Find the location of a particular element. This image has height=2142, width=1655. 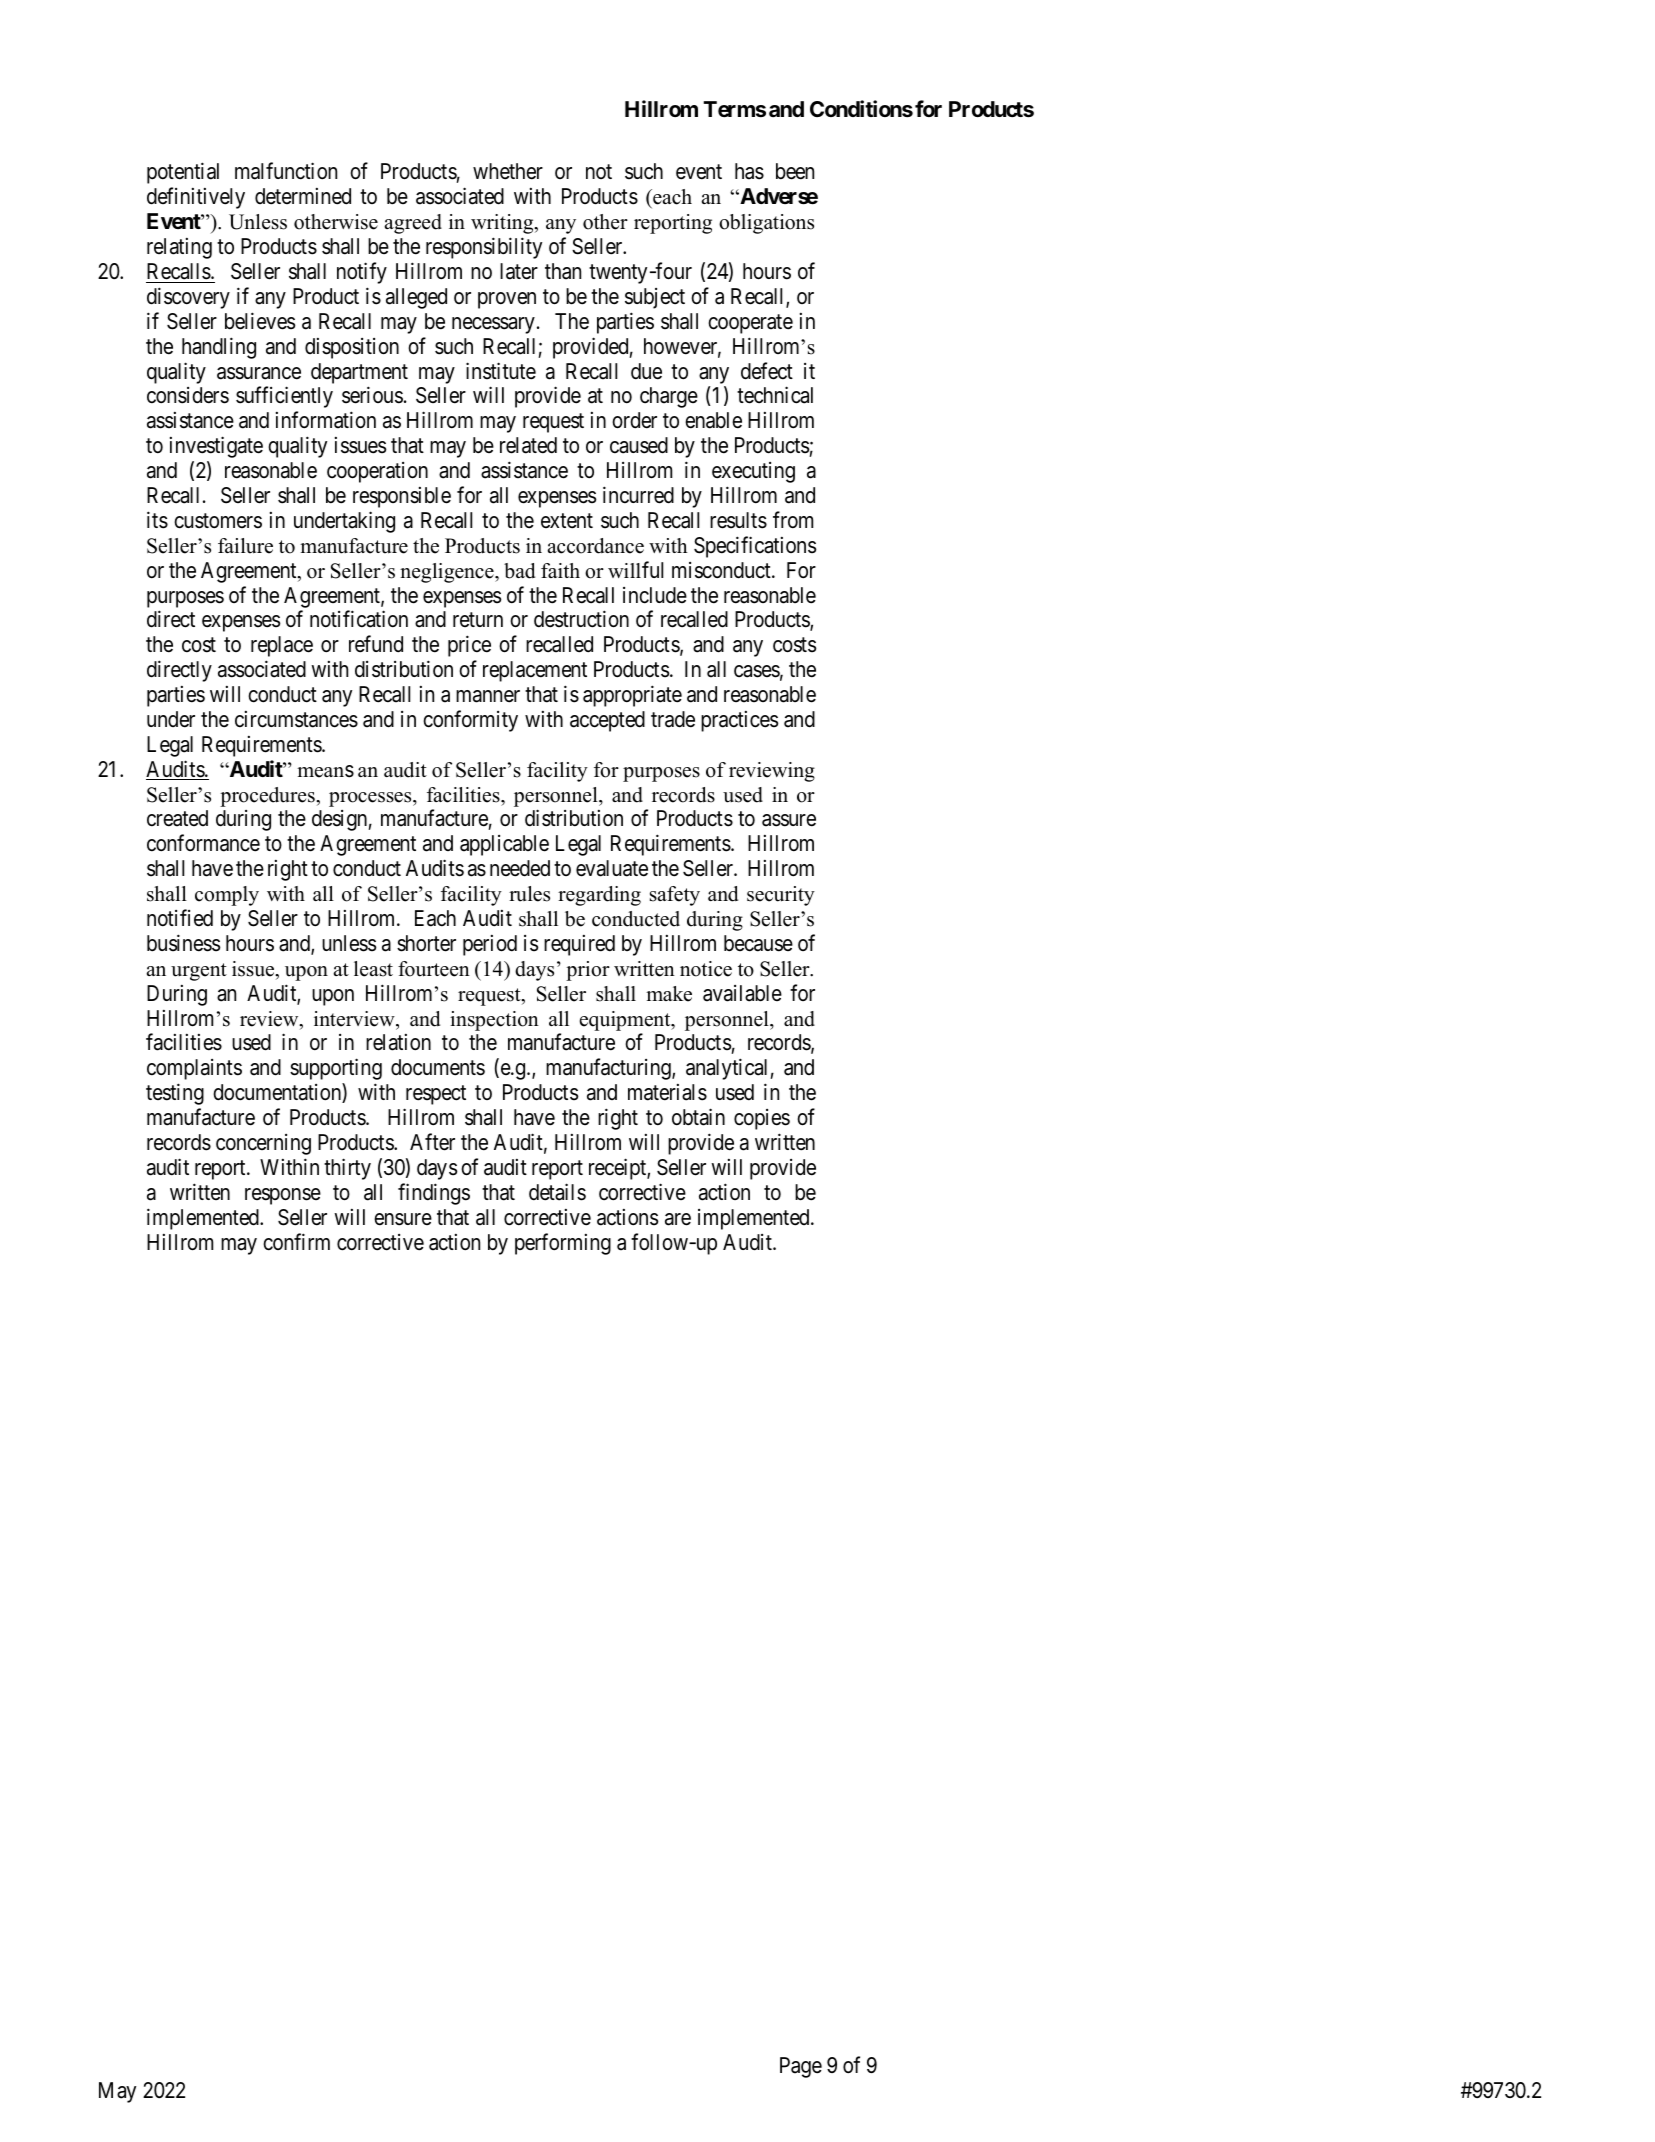

malfunction is located at coordinates (286, 171).
